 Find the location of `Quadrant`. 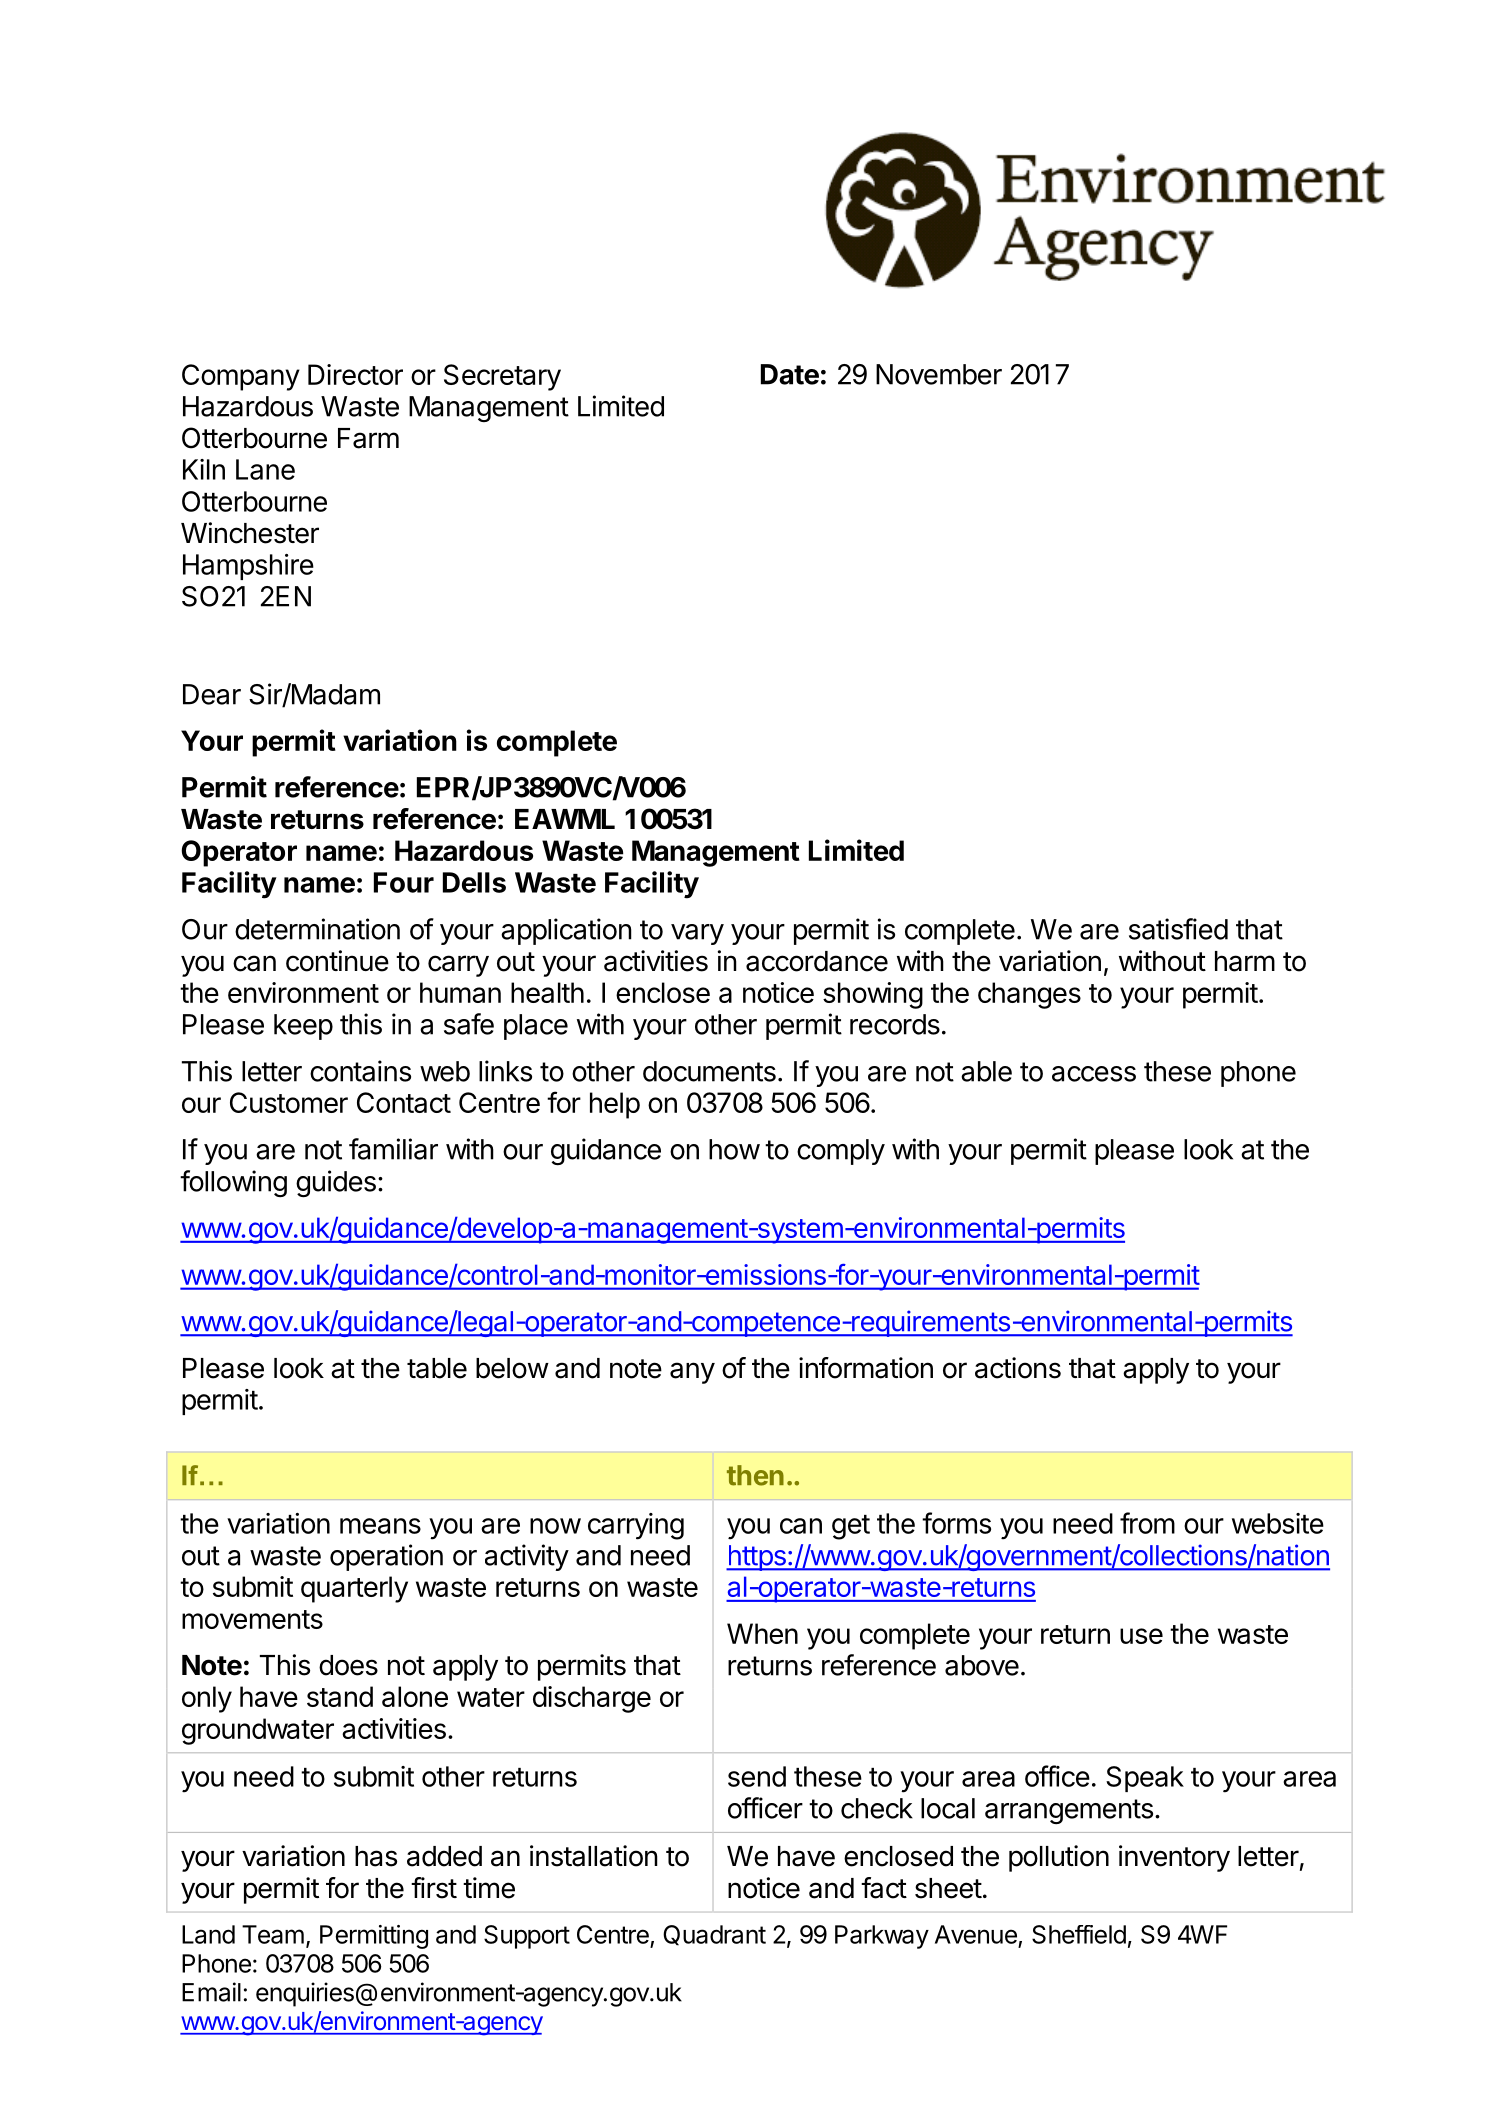

Quadrant is located at coordinates (714, 1935).
